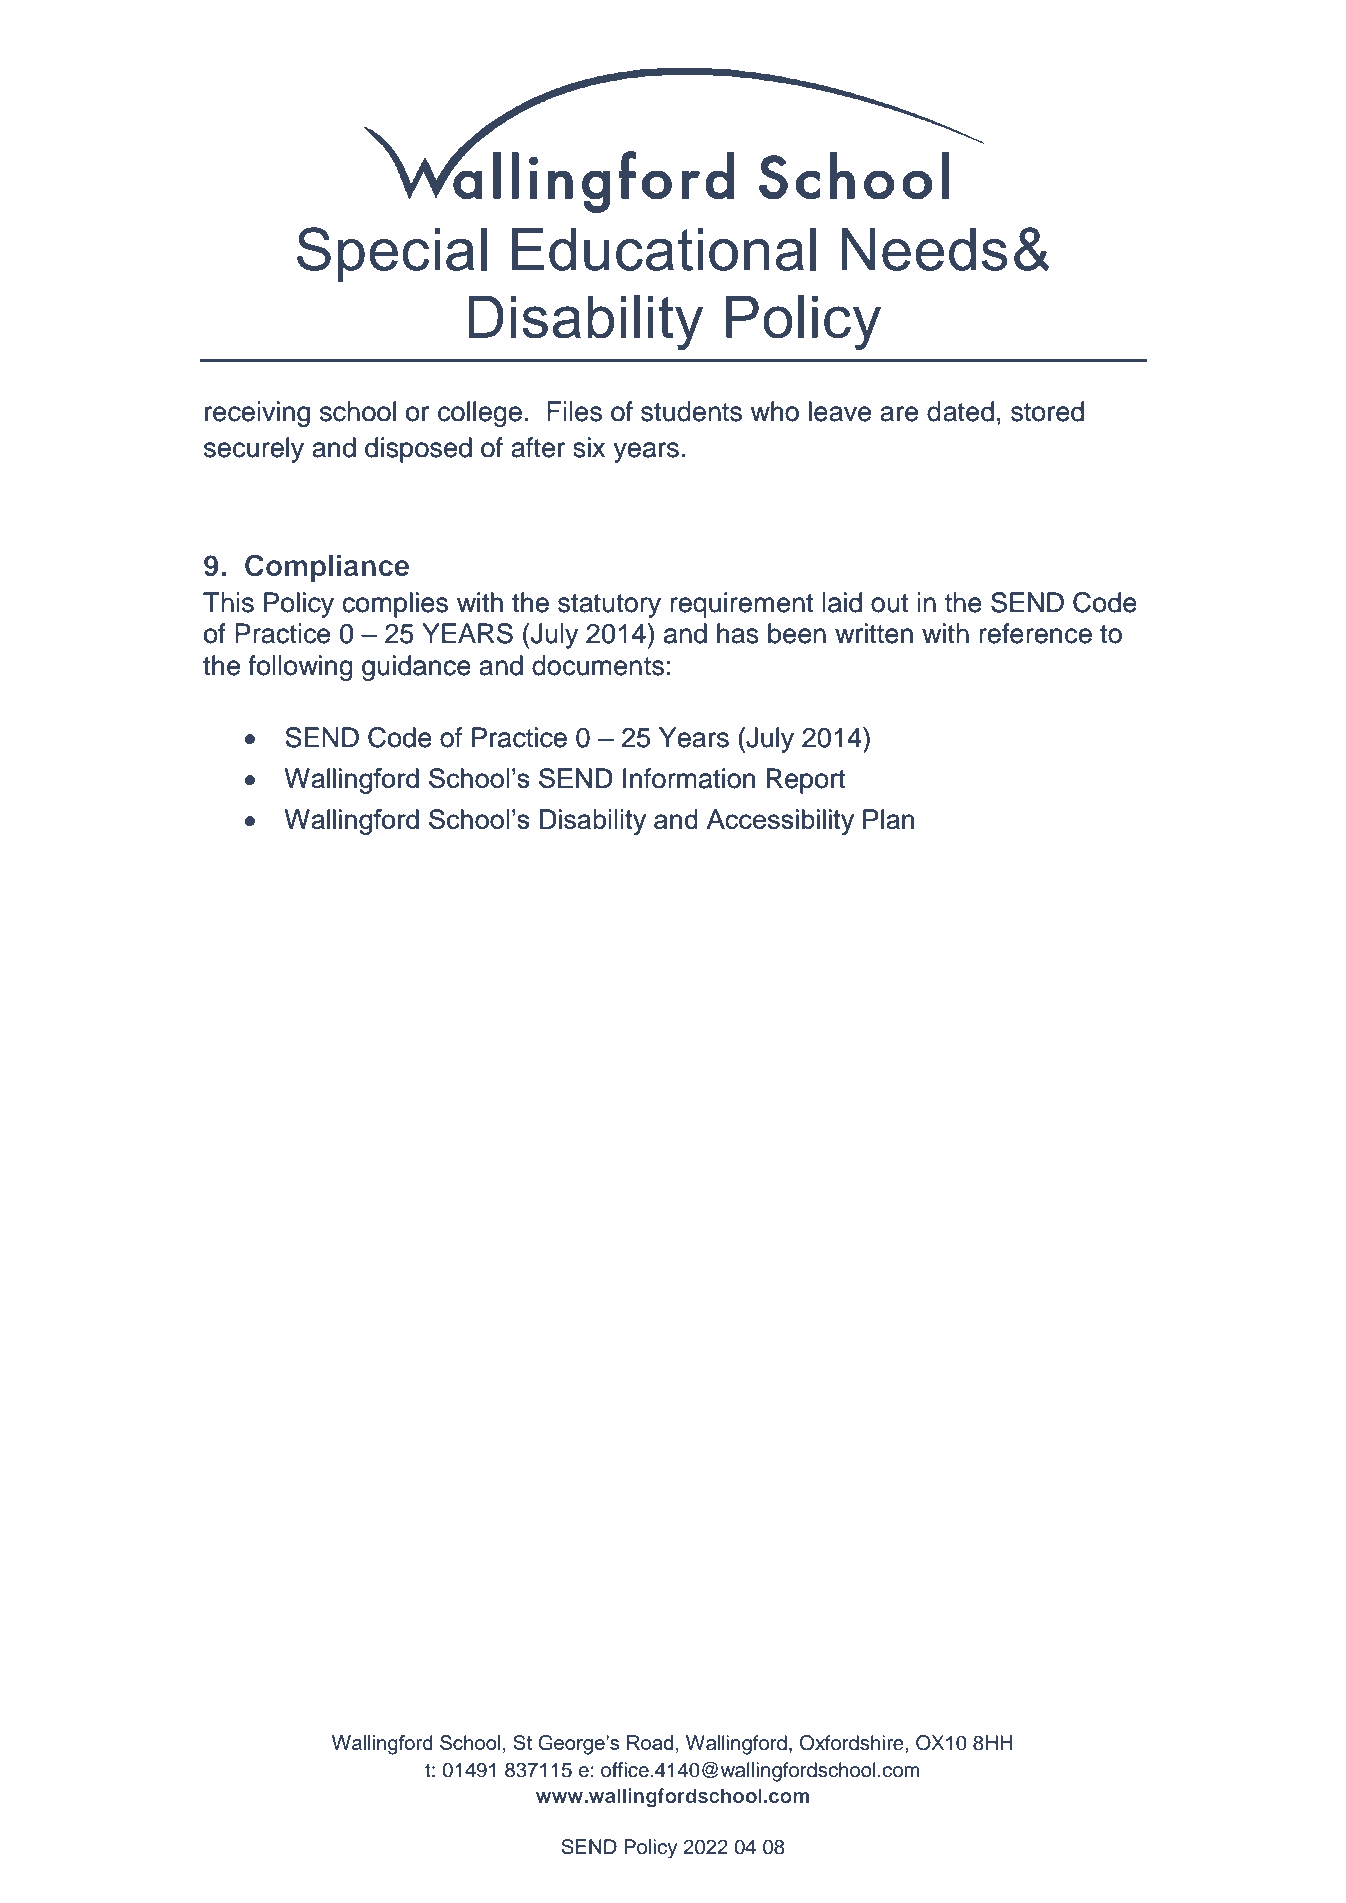 This image has height=1903, width=1346. Describe the element at coordinates (874, 633) in the image. I see `written` at that location.
